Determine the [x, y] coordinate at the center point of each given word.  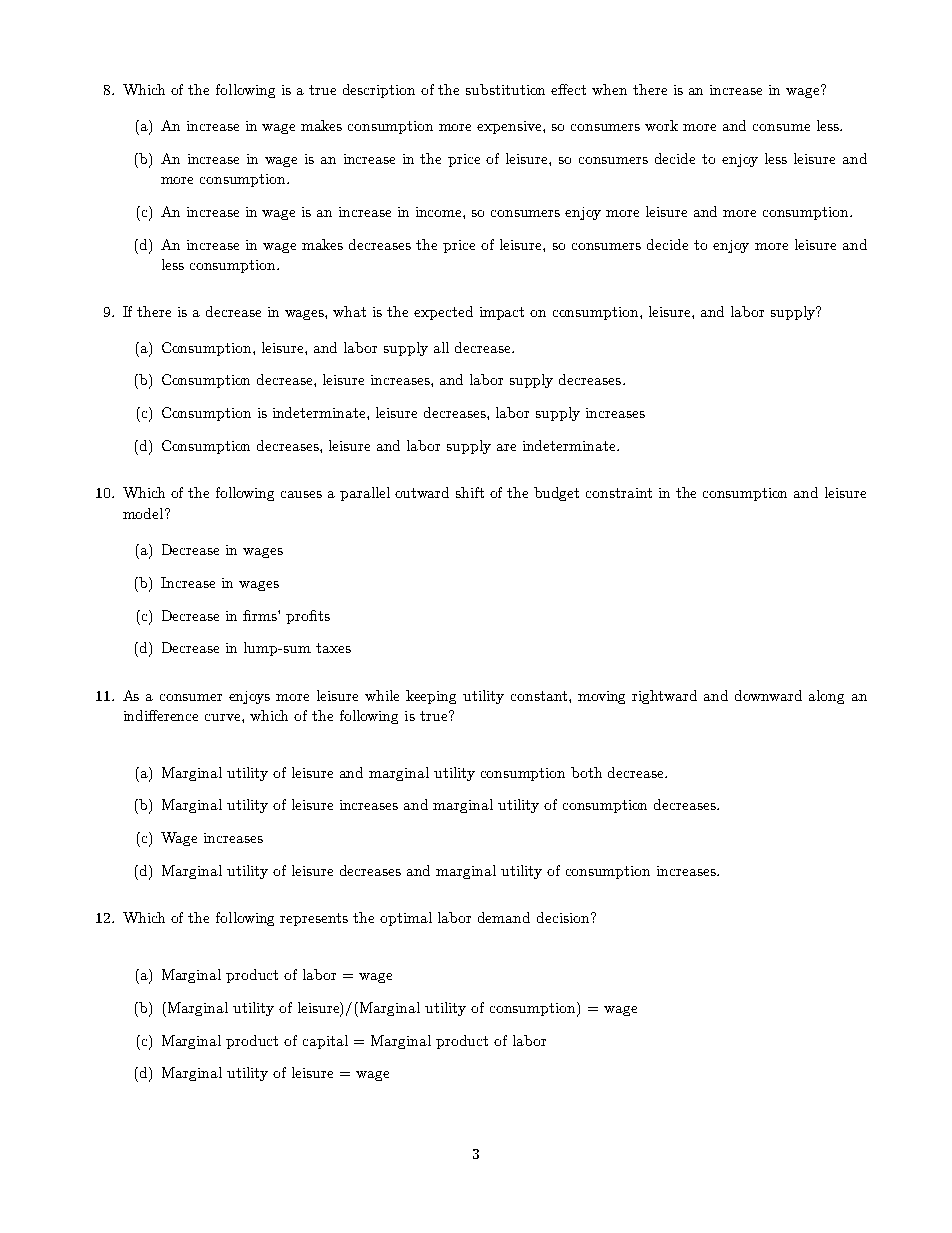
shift [470, 492]
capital [325, 1042]
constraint [619, 493]
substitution [505, 89]
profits [308, 617]
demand [504, 917]
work [661, 125]
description [379, 91]
